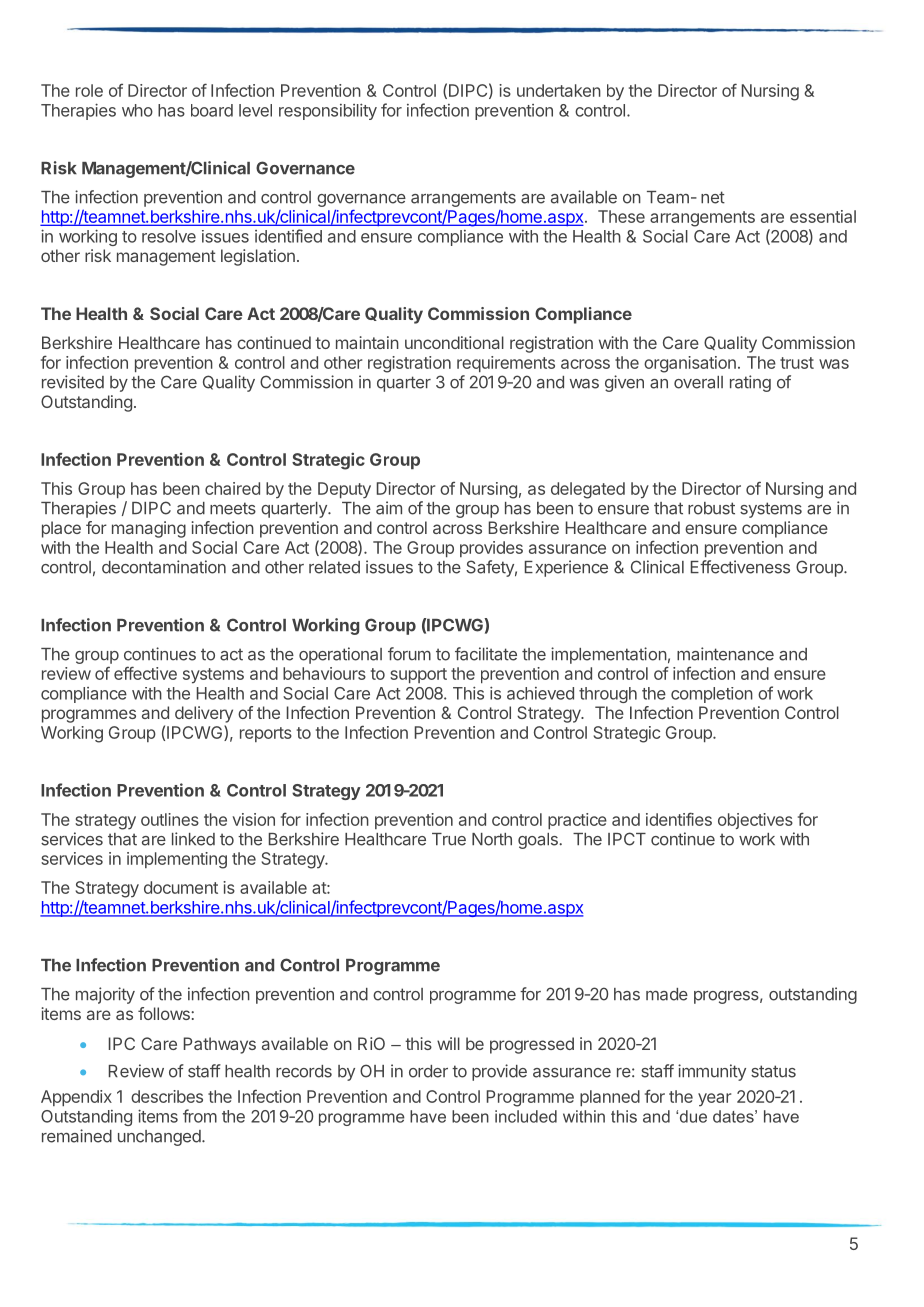 The height and width of the document is (1307, 924). What do you see at coordinates (167, 1096) in the document?
I see `describes` at bounding box center [167, 1096].
